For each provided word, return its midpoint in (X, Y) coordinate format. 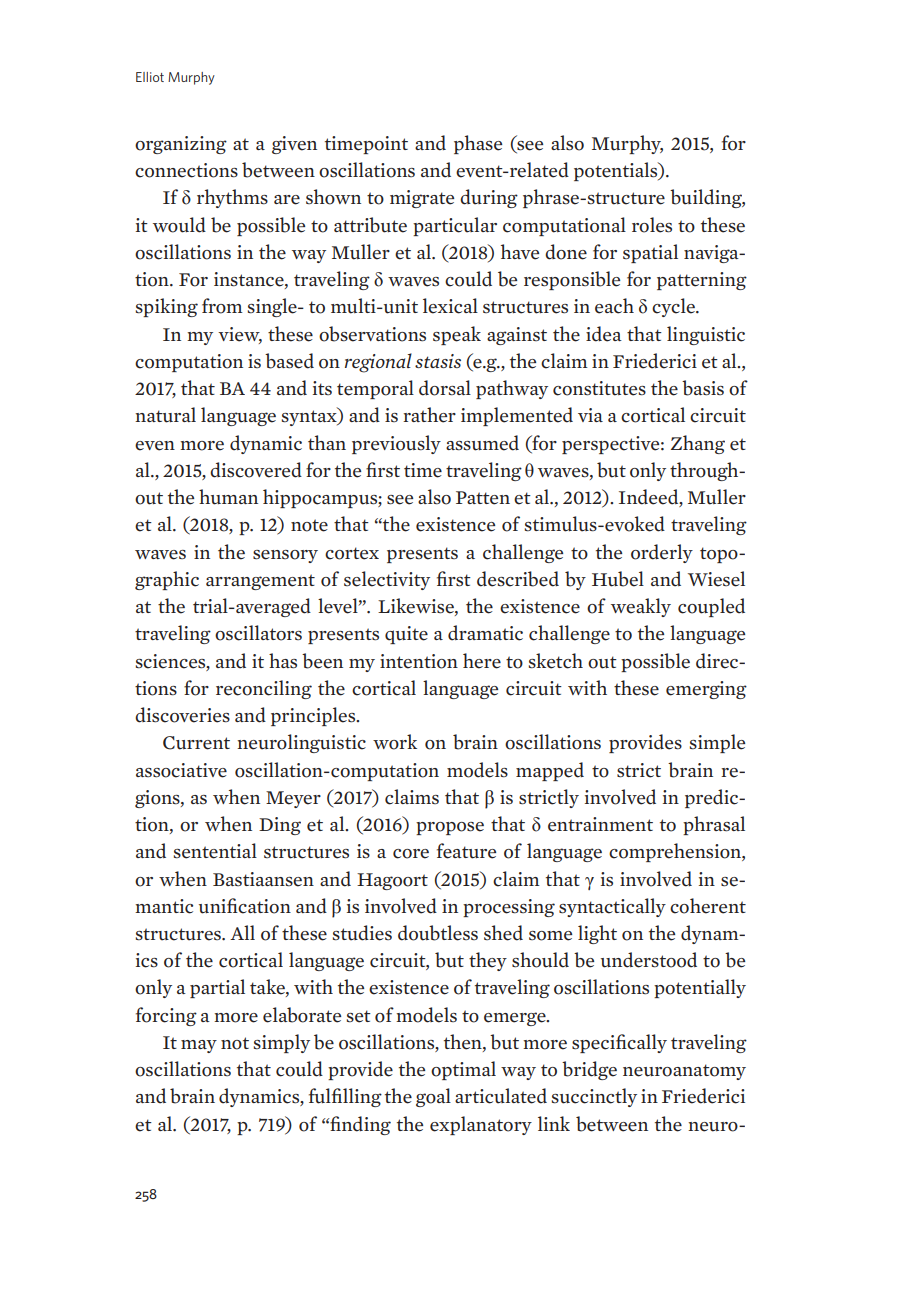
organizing (181, 145)
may (199, 1046)
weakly (641, 607)
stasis (438, 361)
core (411, 854)
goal (433, 1097)
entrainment (600, 824)
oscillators (258, 633)
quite (406, 635)
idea (604, 334)
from (222, 306)
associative (181, 770)
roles (652, 225)
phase (478, 144)
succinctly (594, 1097)
